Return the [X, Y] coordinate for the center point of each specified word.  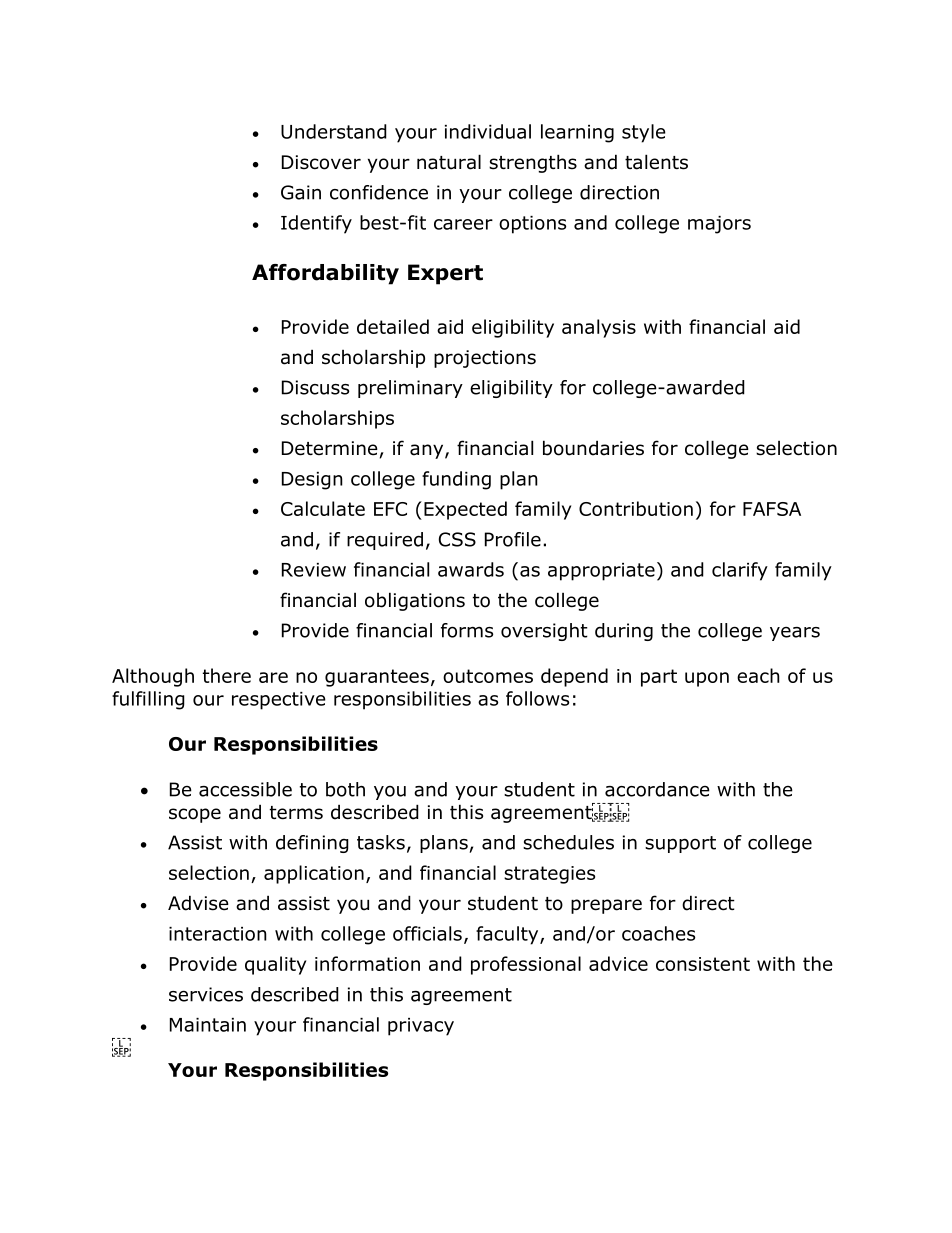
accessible [245, 789]
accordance [657, 789]
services [206, 994]
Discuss [315, 387]
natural [449, 162]
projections [485, 359]
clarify [740, 571]
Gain [301, 192]
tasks [381, 842]
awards [471, 569]
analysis [599, 328]
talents [656, 162]
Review [314, 570]
